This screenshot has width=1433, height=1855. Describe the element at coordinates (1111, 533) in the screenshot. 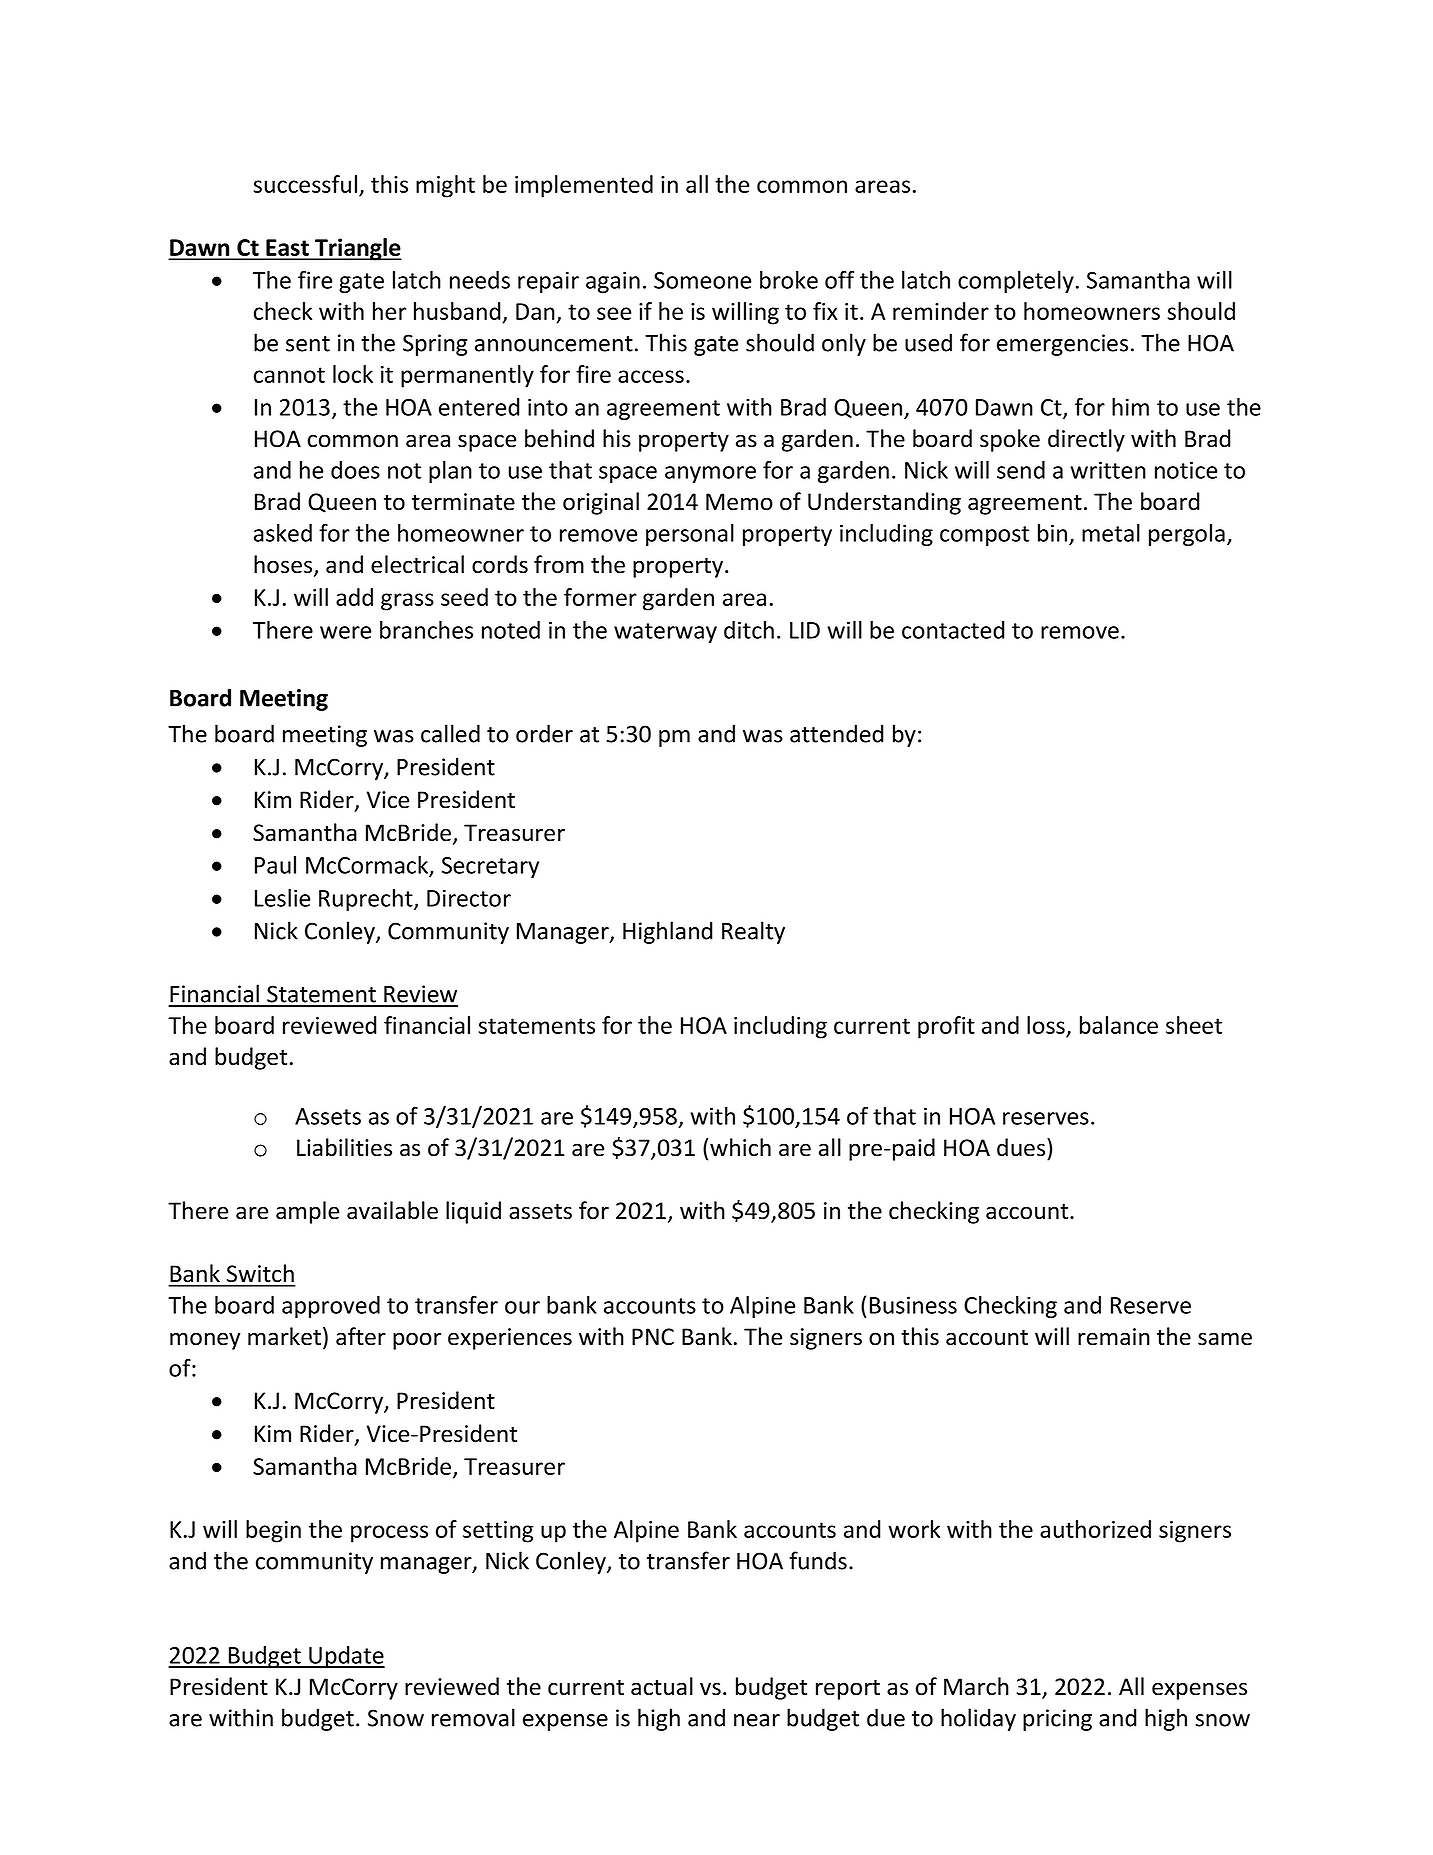

I see `metal` at that location.
